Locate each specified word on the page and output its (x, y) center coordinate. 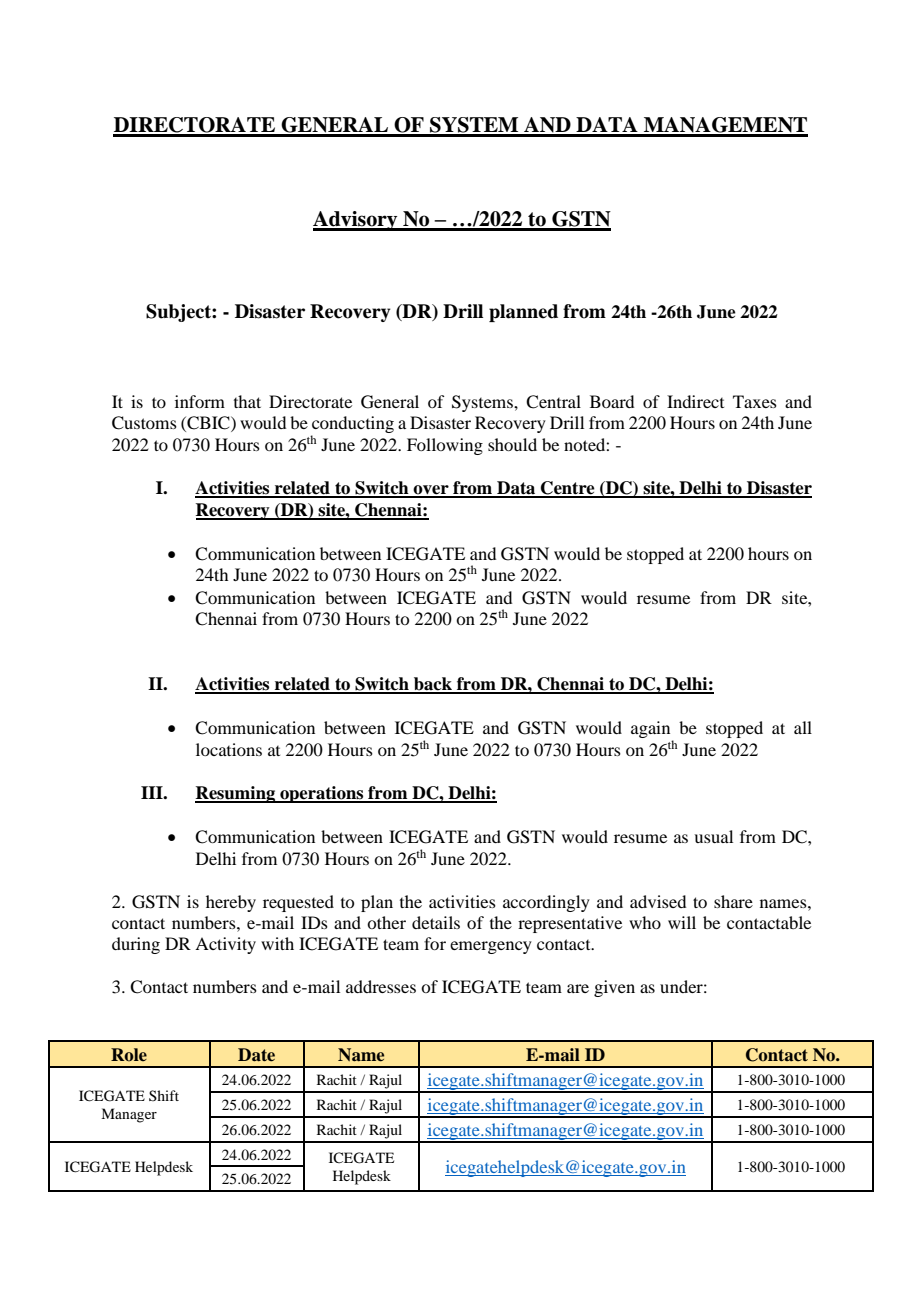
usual (713, 836)
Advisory (356, 221)
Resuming (236, 794)
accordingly (546, 903)
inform (200, 401)
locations (229, 749)
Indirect (695, 401)
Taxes (755, 401)
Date (256, 1055)
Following (445, 446)
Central (553, 402)
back (433, 685)
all (803, 727)
